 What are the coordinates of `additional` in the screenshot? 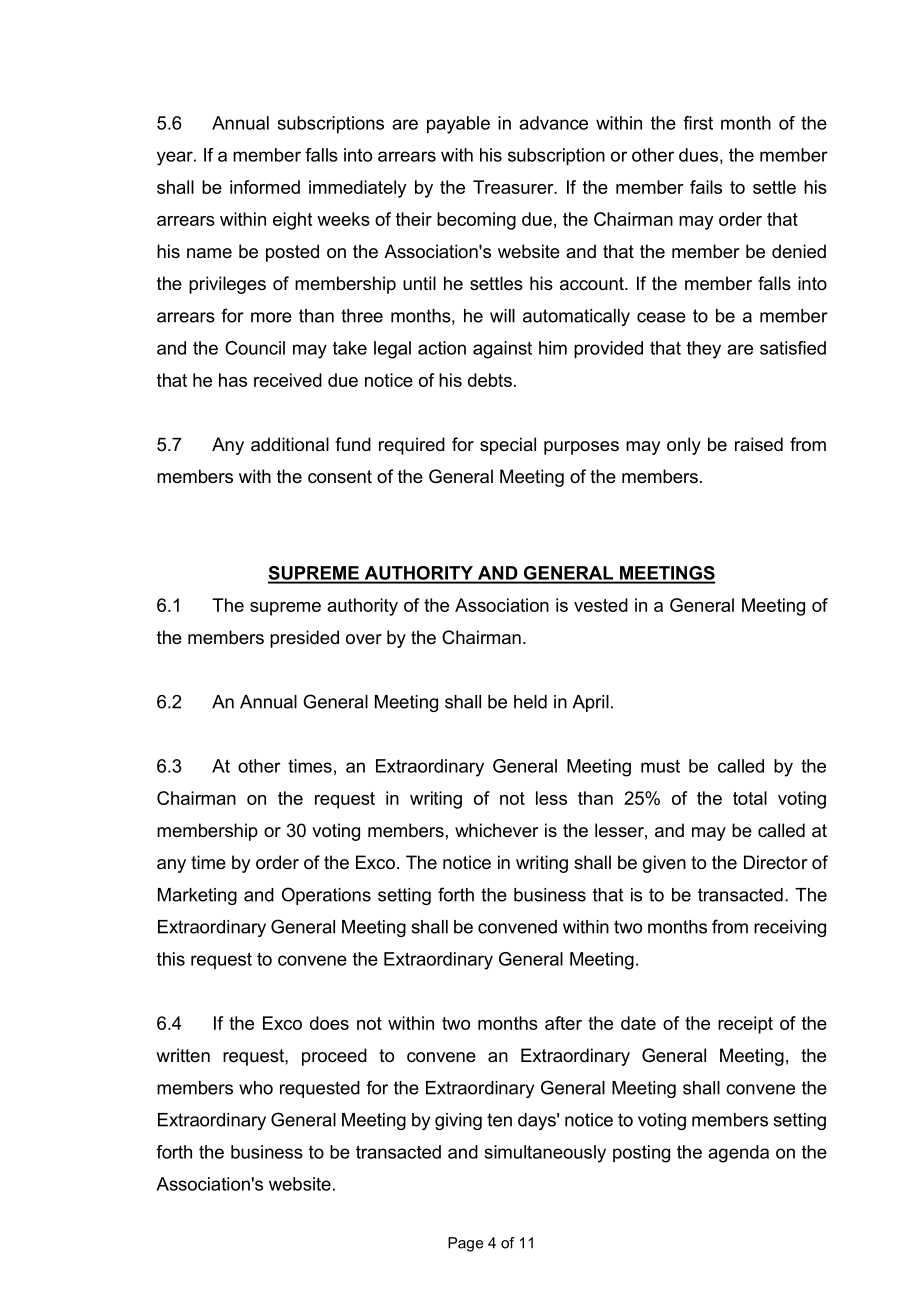 It's located at (290, 444).
